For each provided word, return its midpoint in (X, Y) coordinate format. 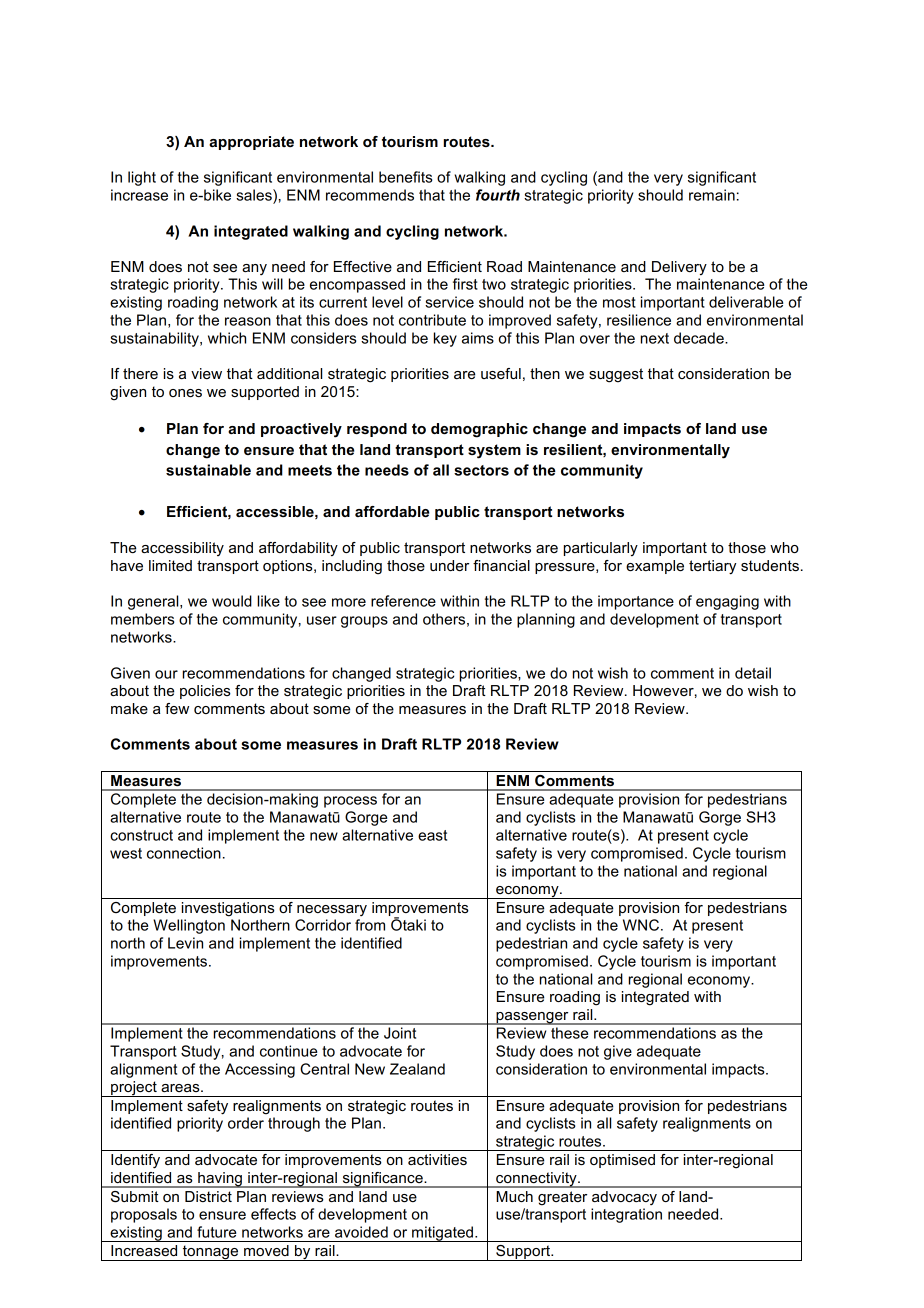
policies (205, 692)
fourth (498, 195)
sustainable (208, 470)
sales (255, 195)
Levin (185, 943)
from (370, 925)
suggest (616, 375)
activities (437, 1159)
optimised (622, 1161)
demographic (479, 430)
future (216, 1232)
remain (712, 195)
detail (753, 673)
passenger (532, 1018)
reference (403, 601)
